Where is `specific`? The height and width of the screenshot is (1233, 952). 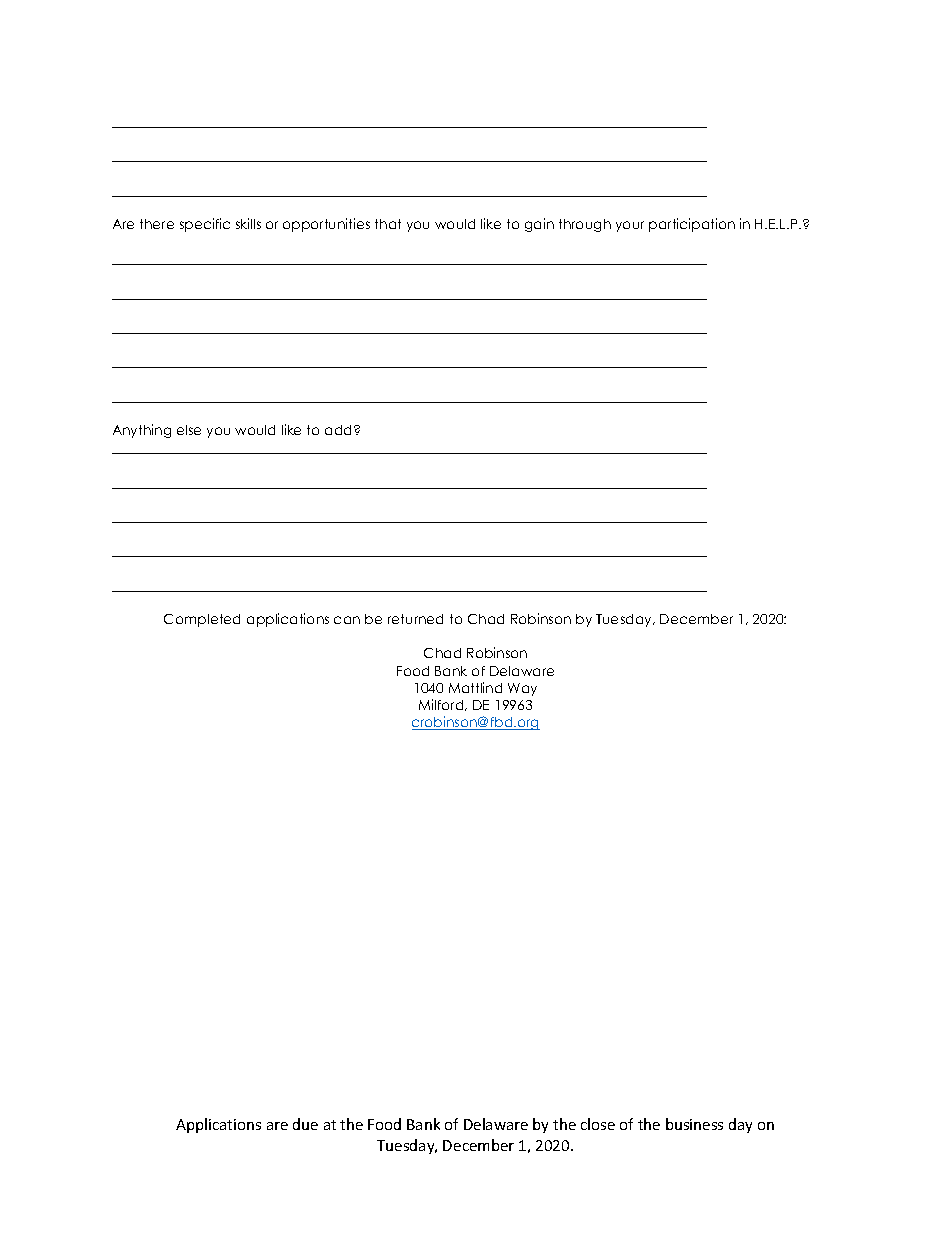
specific is located at coordinates (205, 225).
